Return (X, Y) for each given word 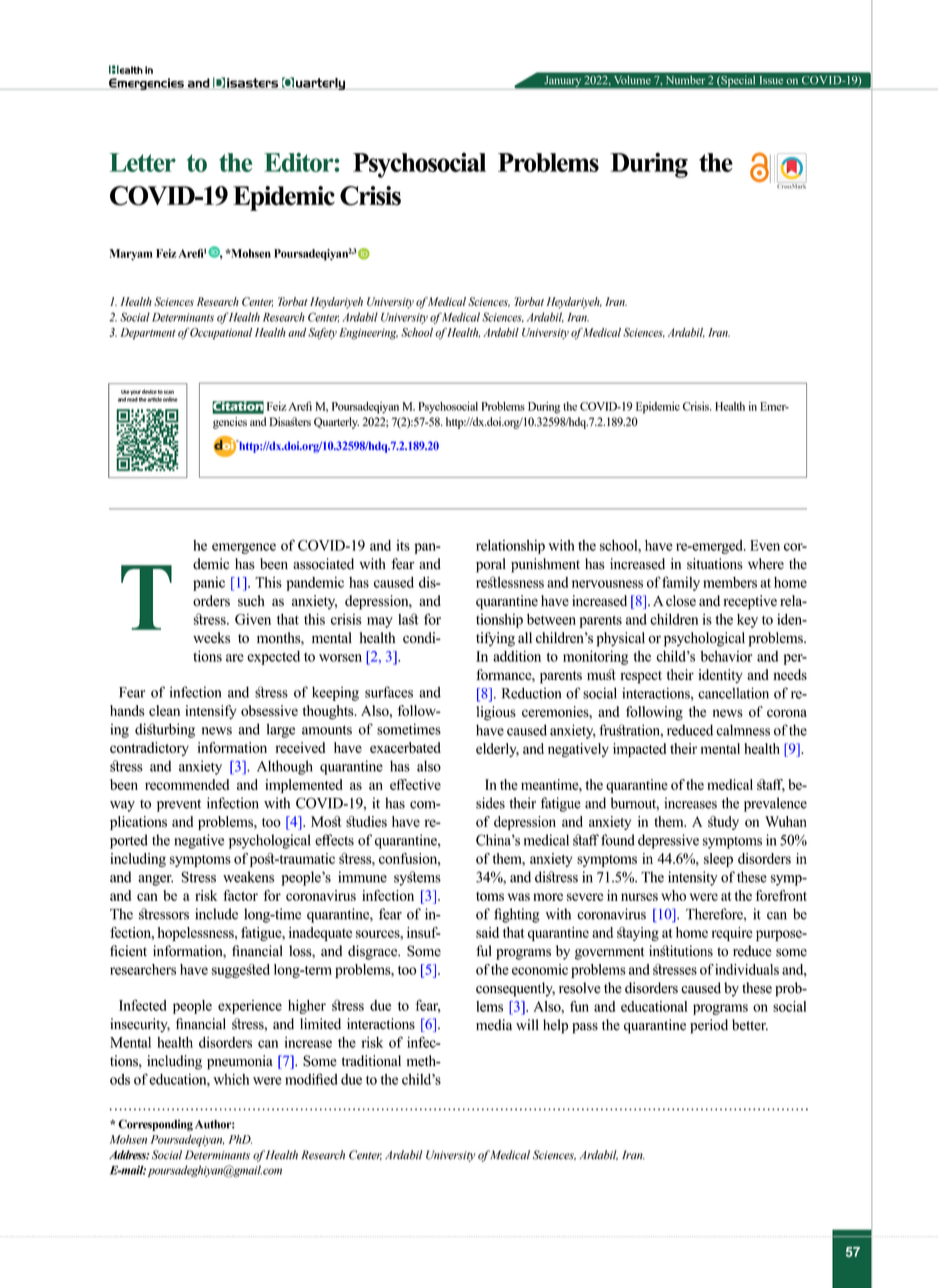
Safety (322, 333)
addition (517, 656)
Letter (143, 162)
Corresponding (155, 1125)
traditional (371, 1061)
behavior (726, 656)
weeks (211, 637)
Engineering (368, 334)
